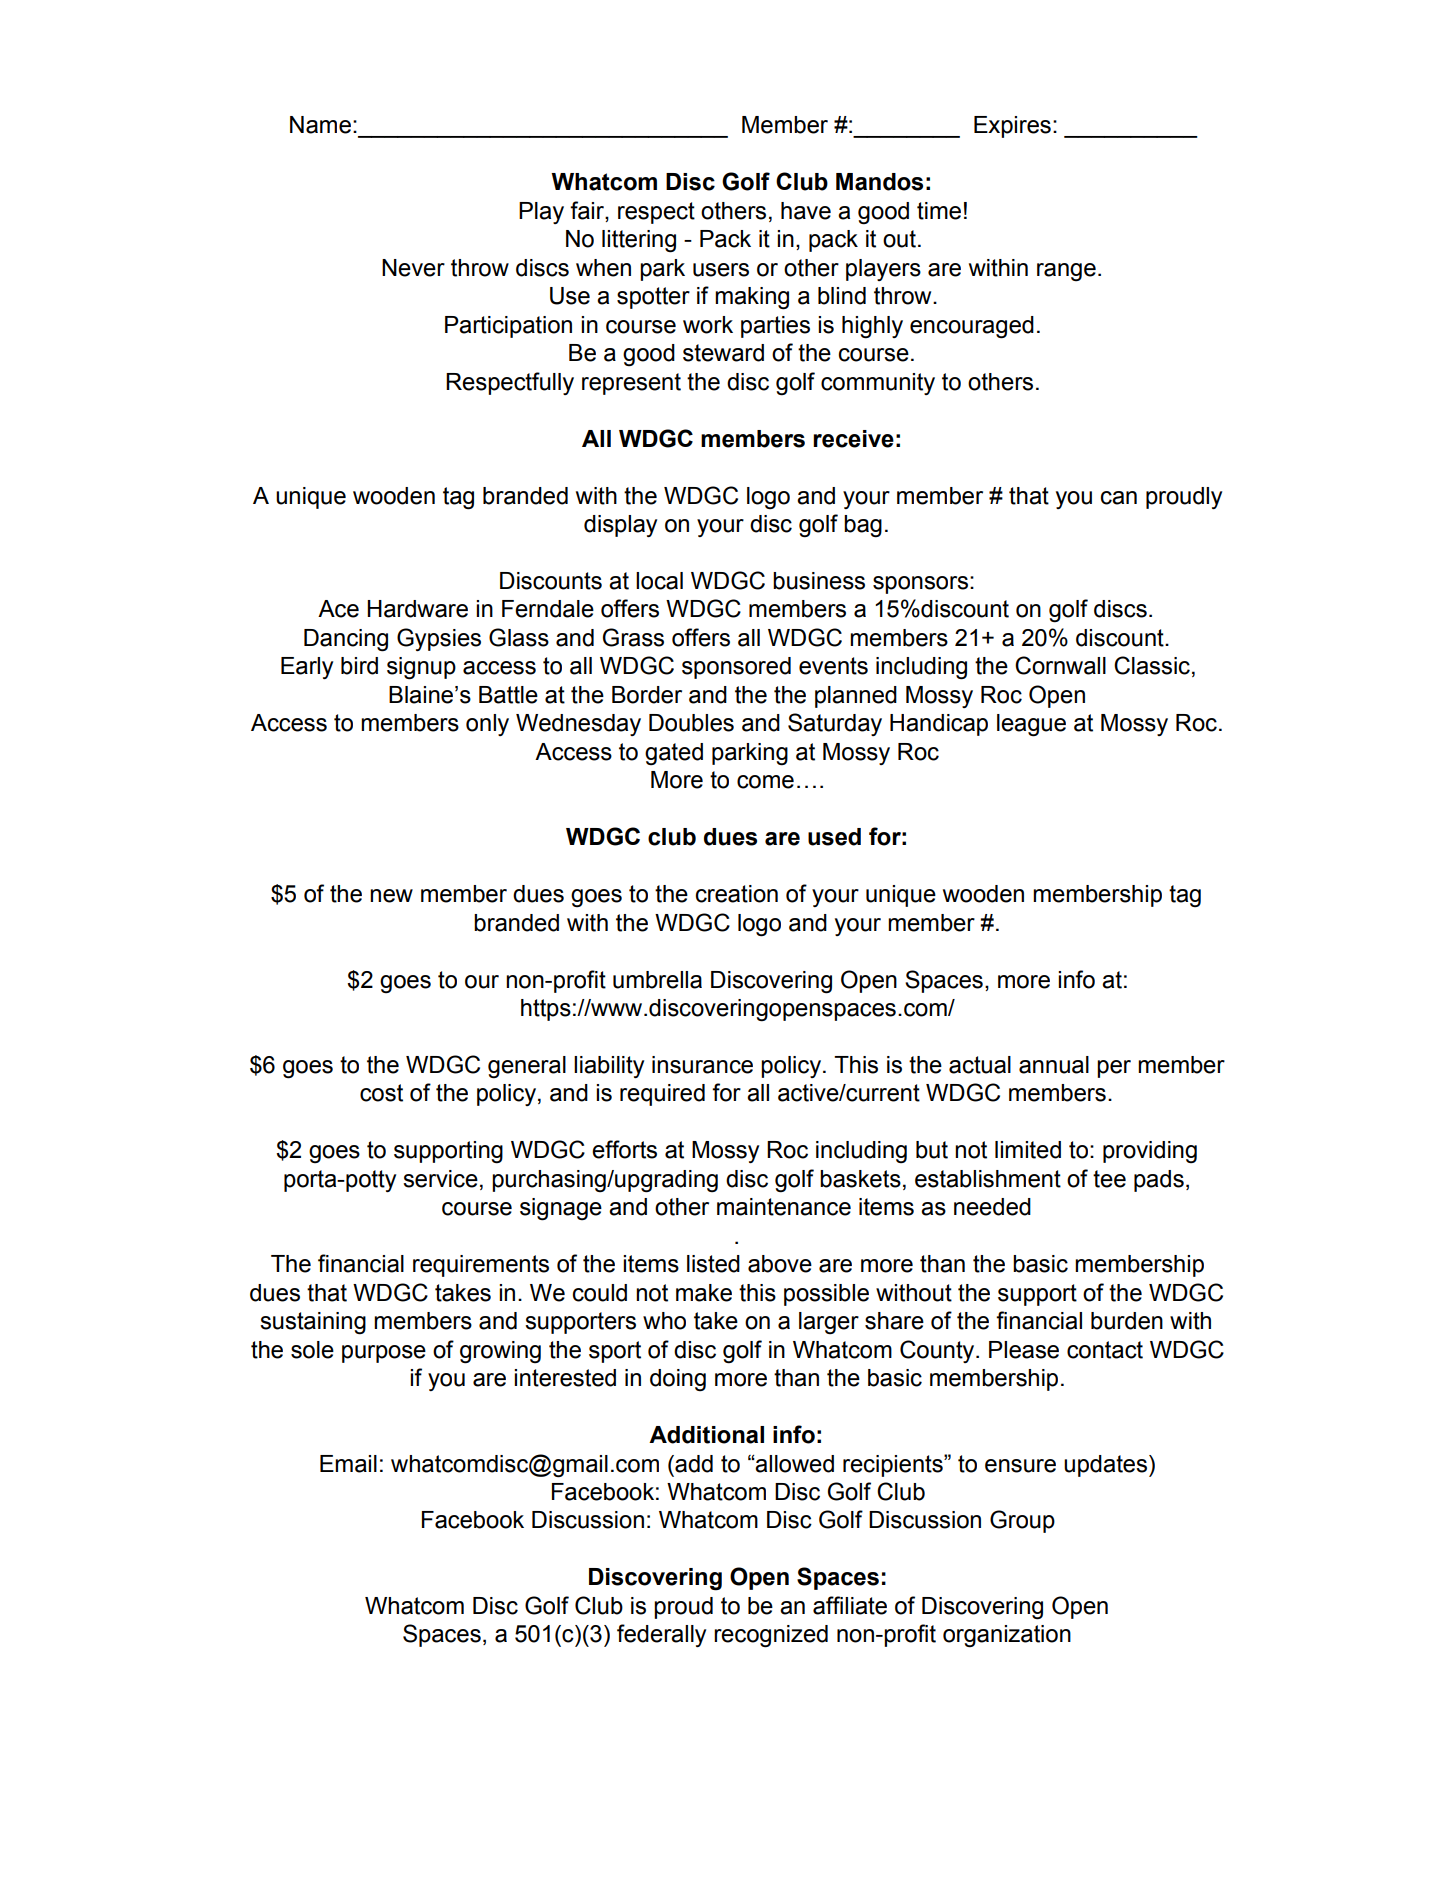  I want to click on insurance, so click(702, 1065).
